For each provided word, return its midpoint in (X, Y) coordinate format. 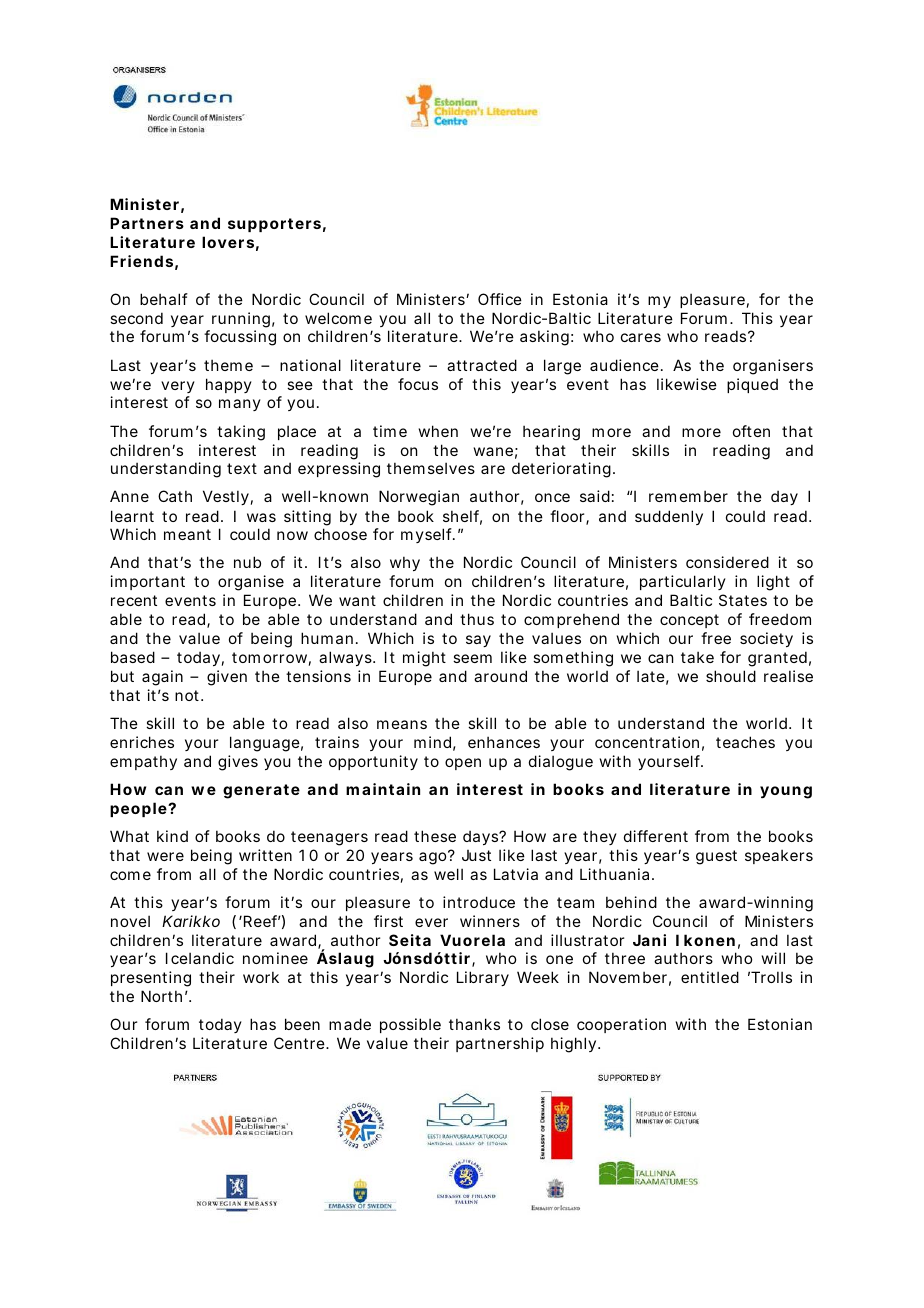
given (227, 678)
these (435, 836)
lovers (228, 242)
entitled (710, 977)
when (438, 431)
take (697, 657)
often (751, 431)
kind (172, 836)
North (161, 996)
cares (641, 337)
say (478, 641)
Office (500, 299)
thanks (474, 1024)
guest (716, 857)
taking (241, 433)
